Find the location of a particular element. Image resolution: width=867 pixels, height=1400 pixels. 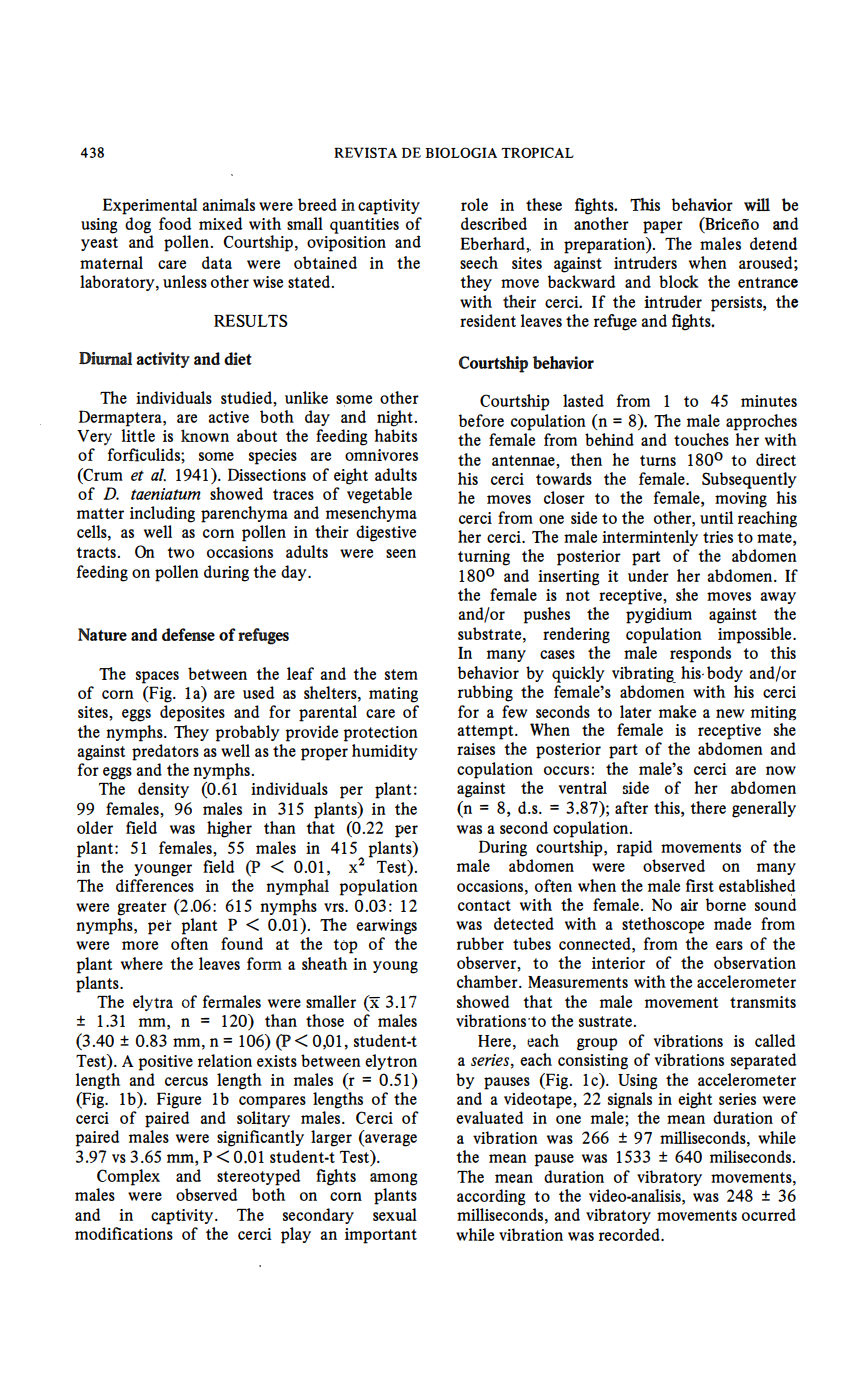

more is located at coordinates (140, 945).
